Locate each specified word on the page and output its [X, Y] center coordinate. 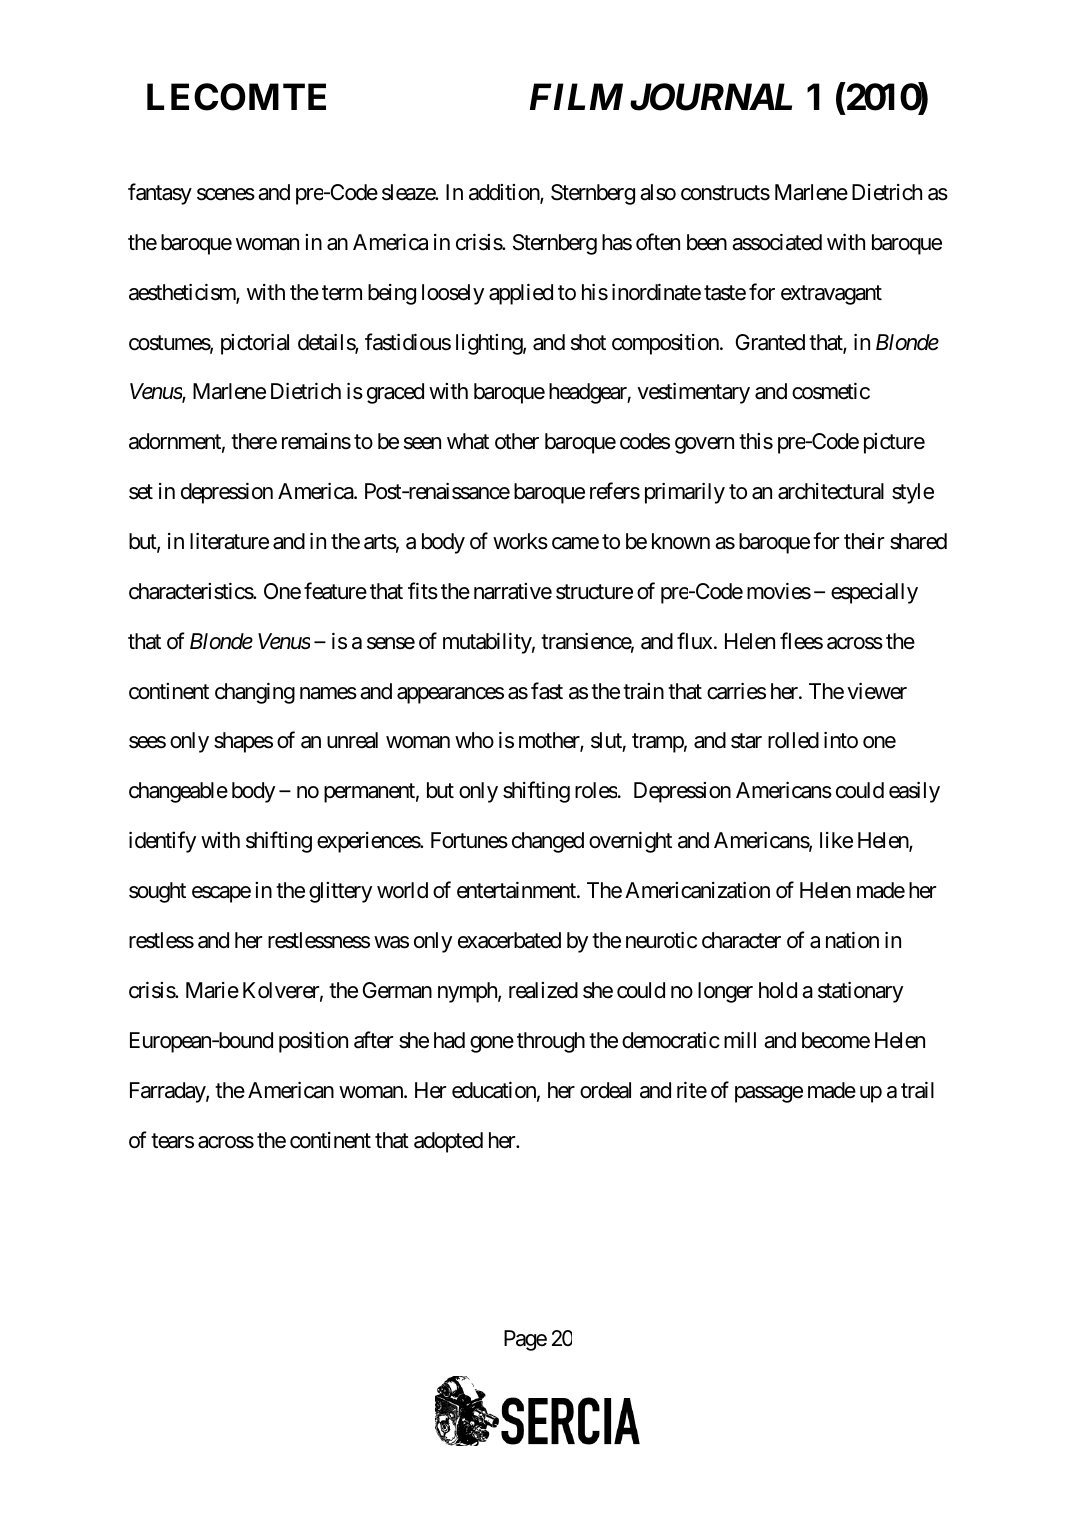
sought [157, 892]
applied [521, 294]
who [474, 740]
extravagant [831, 295]
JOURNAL [711, 97]
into [841, 740]
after [373, 1040]
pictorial [255, 344]
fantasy [160, 194]
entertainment [517, 890]
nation [852, 940]
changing [255, 693]
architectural [831, 491]
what [468, 441]
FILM [576, 97]
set [141, 492]
